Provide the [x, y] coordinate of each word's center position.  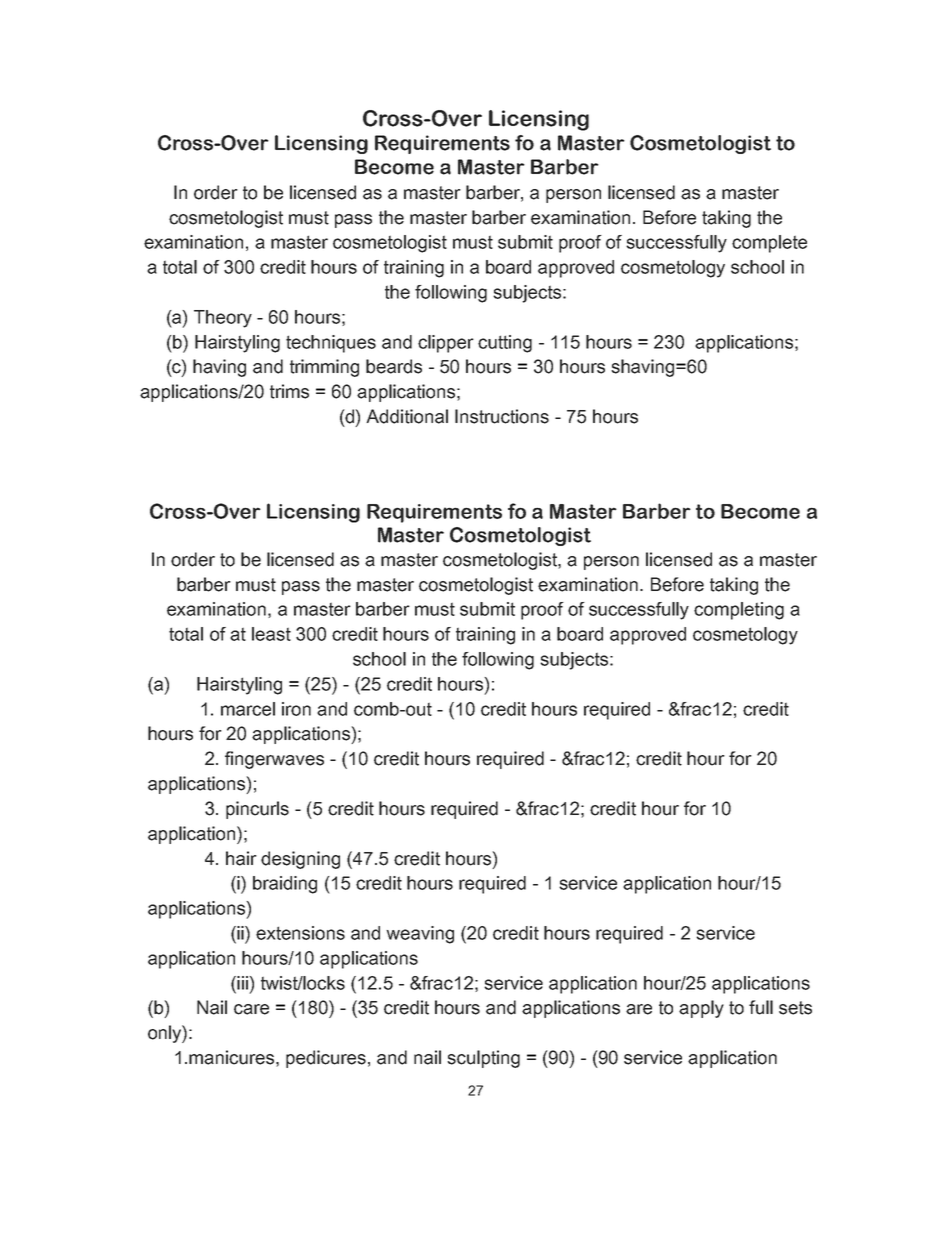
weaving [420, 935]
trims [289, 391]
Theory [223, 319]
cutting [505, 344]
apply [701, 1009]
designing [300, 860]
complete [769, 244]
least [271, 634]
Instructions [502, 416]
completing [739, 611]
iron [296, 709]
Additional [407, 416]
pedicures [326, 1059]
